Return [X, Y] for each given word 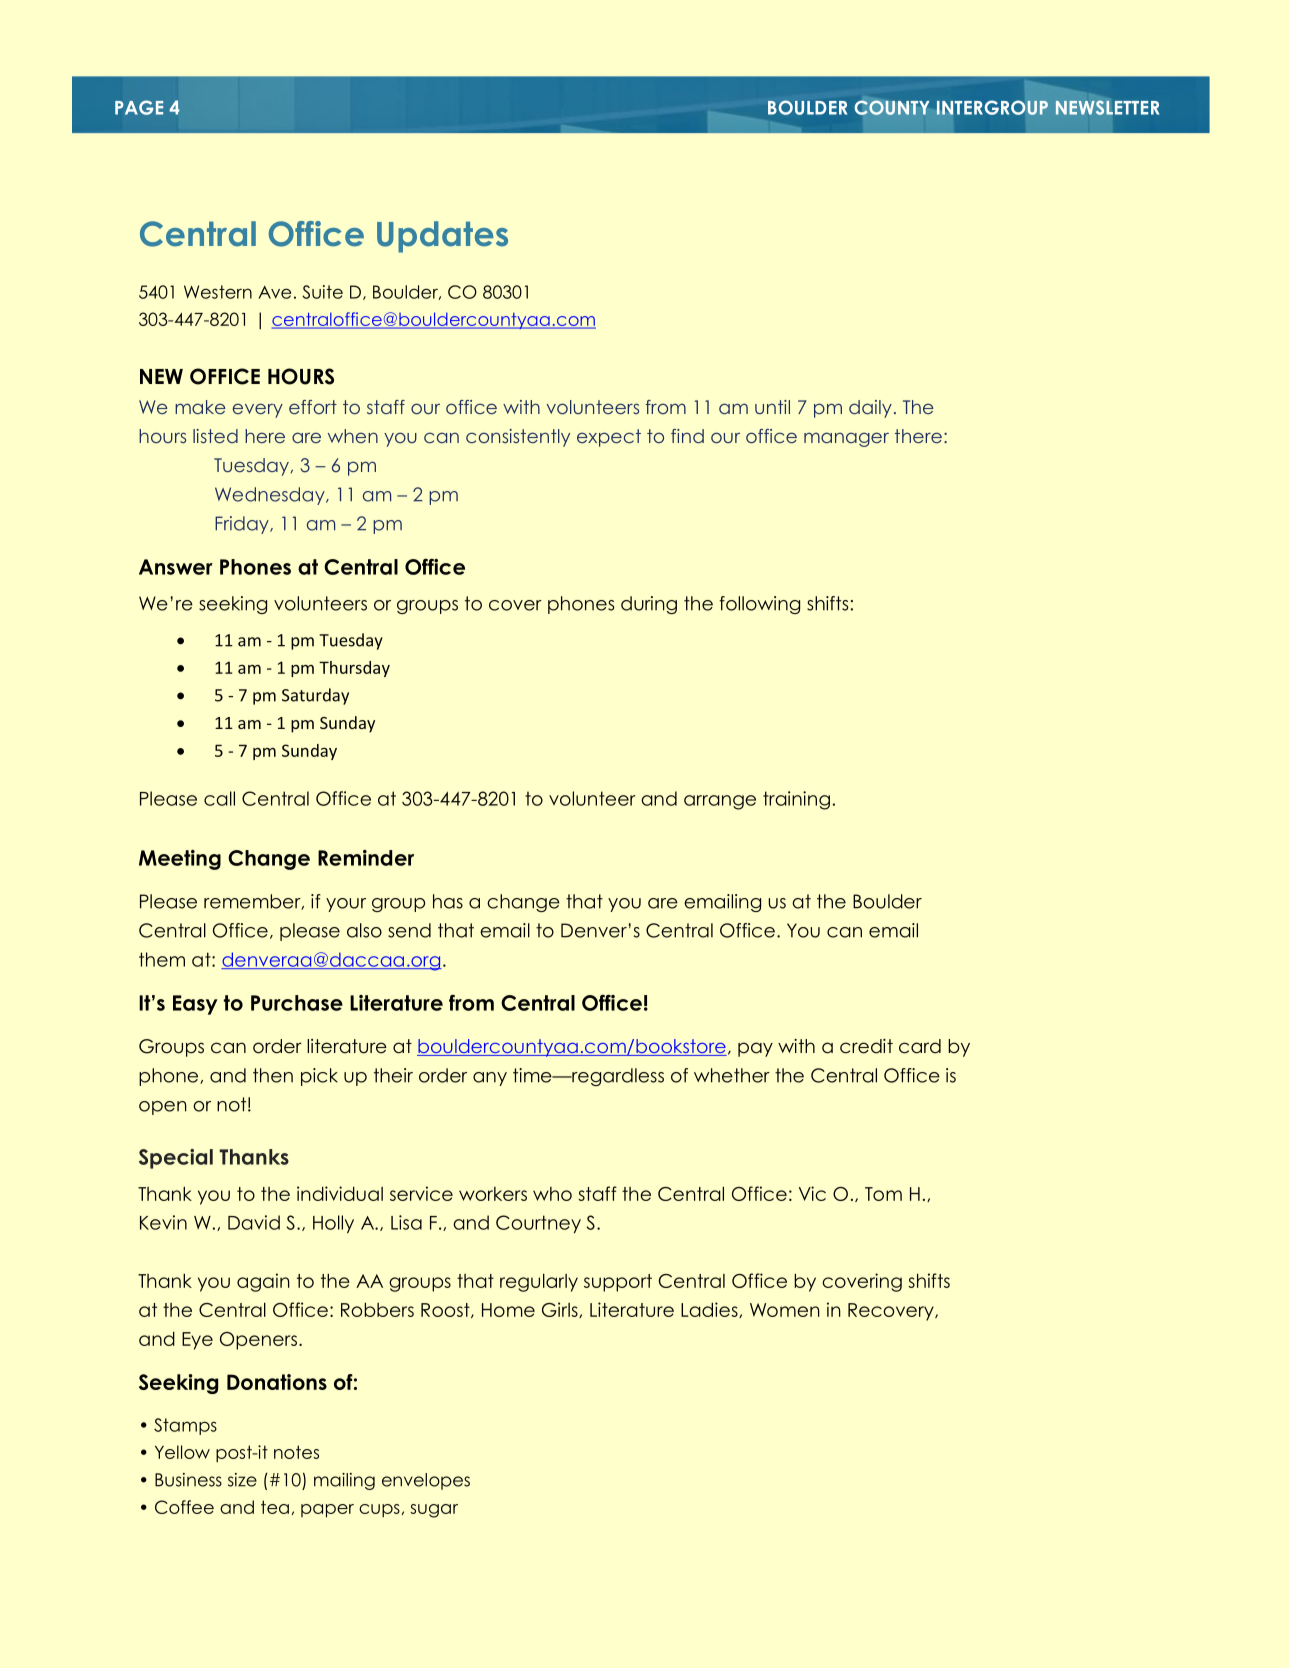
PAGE [139, 107]
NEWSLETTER [1107, 107]
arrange [720, 802]
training [796, 800]
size [242, 1480]
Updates [442, 237]
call [219, 798]
